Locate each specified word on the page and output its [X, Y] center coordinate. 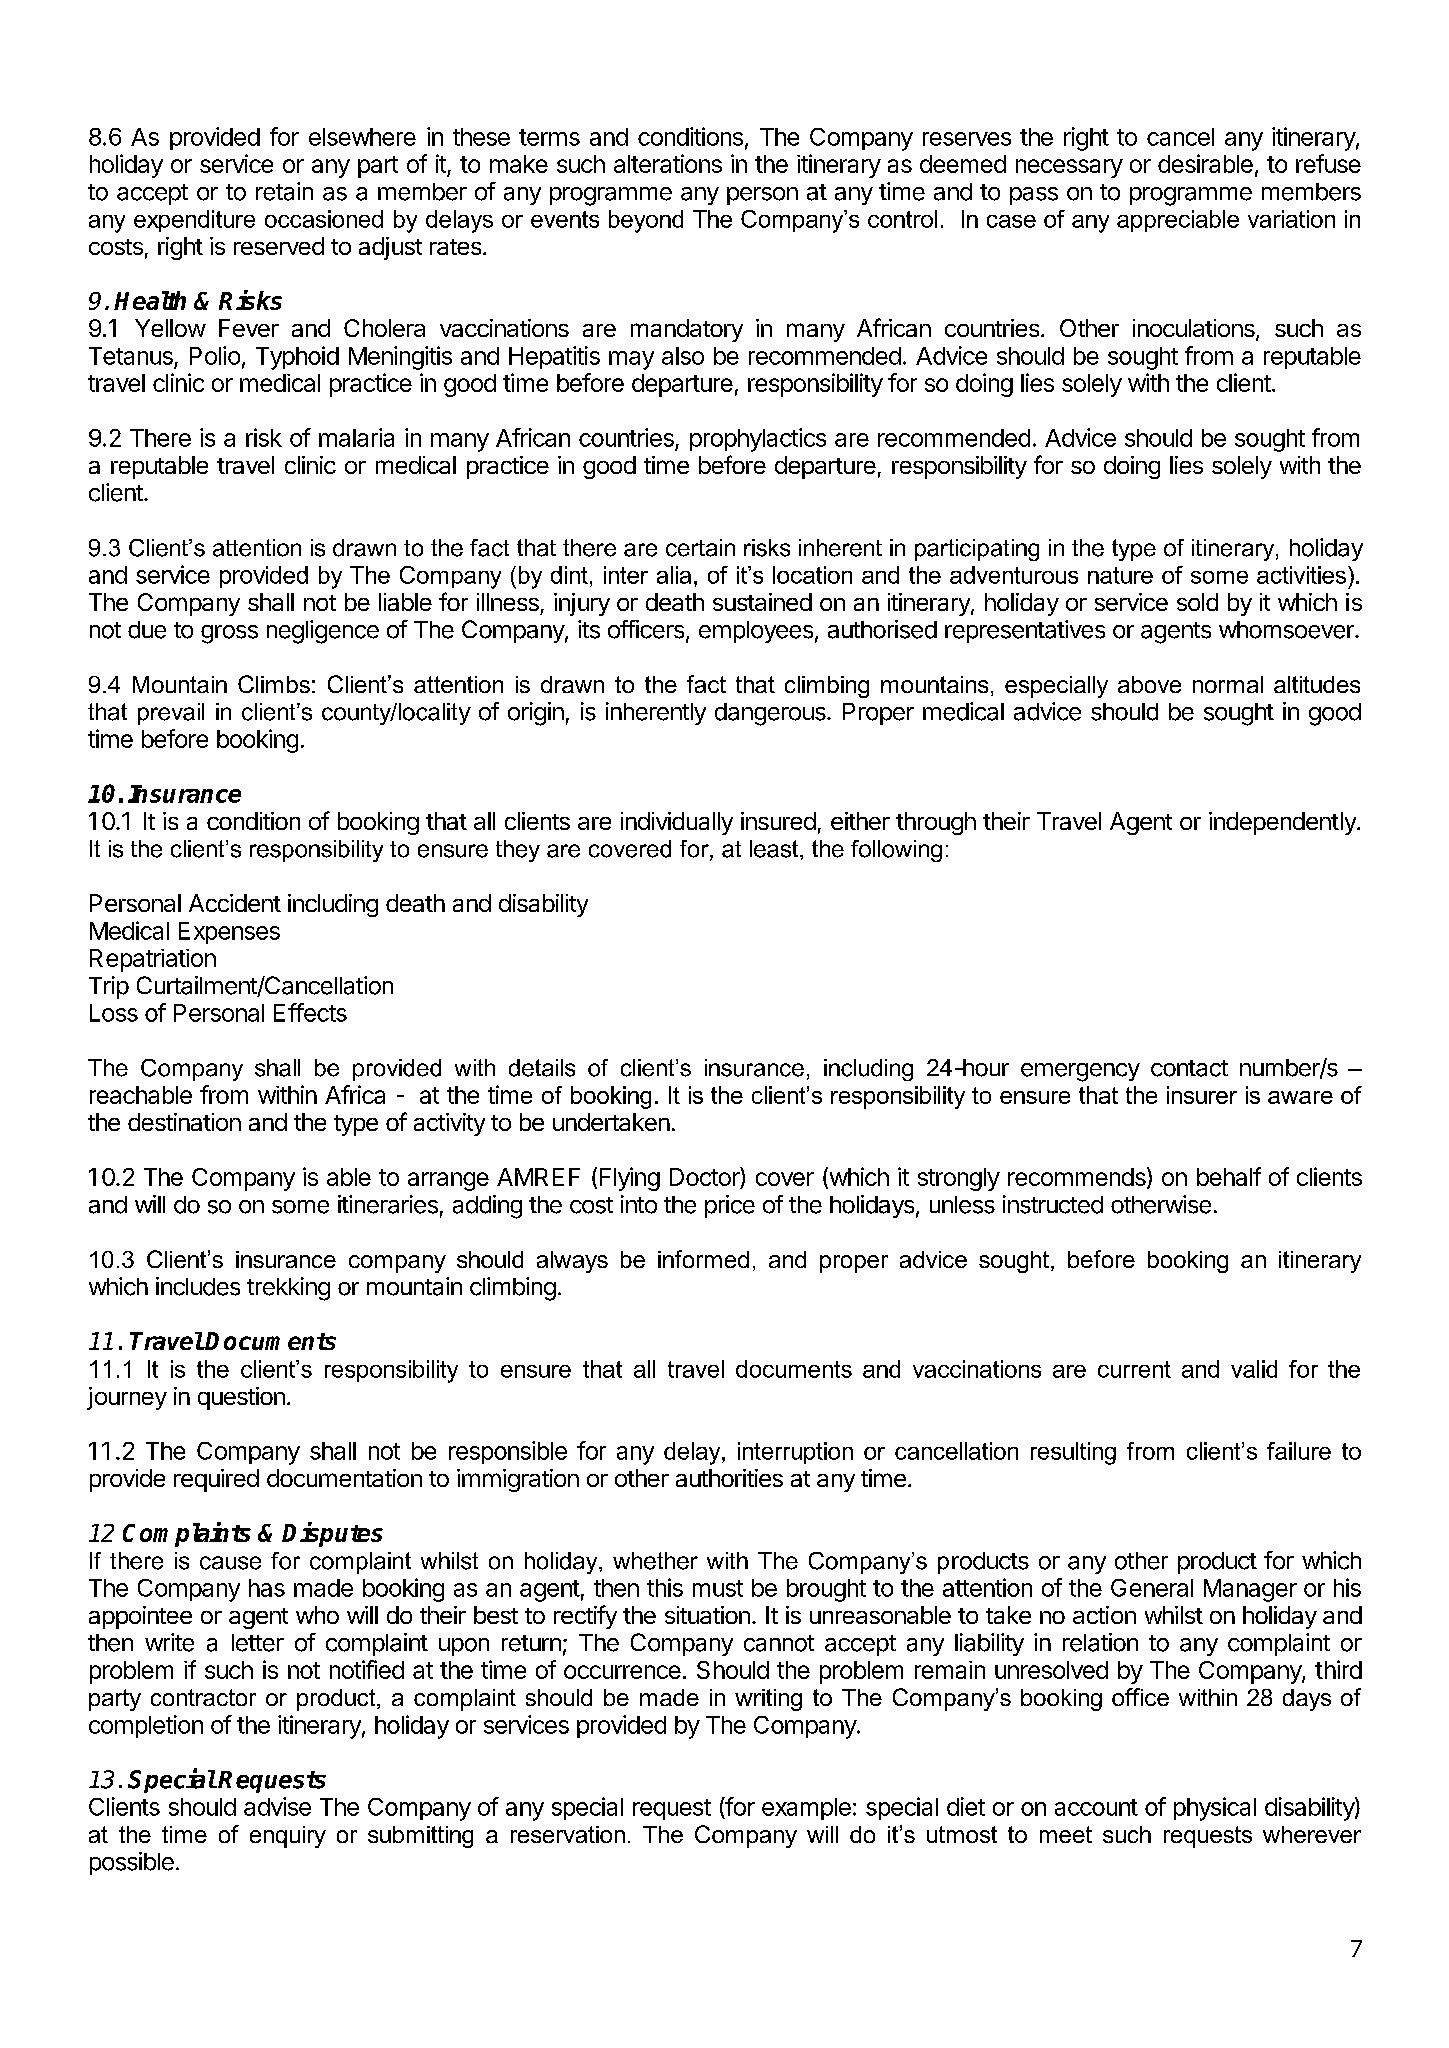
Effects [310, 1012]
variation [1291, 219]
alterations [668, 163]
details [542, 1068]
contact [1189, 1068]
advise [277, 1806]
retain [284, 191]
